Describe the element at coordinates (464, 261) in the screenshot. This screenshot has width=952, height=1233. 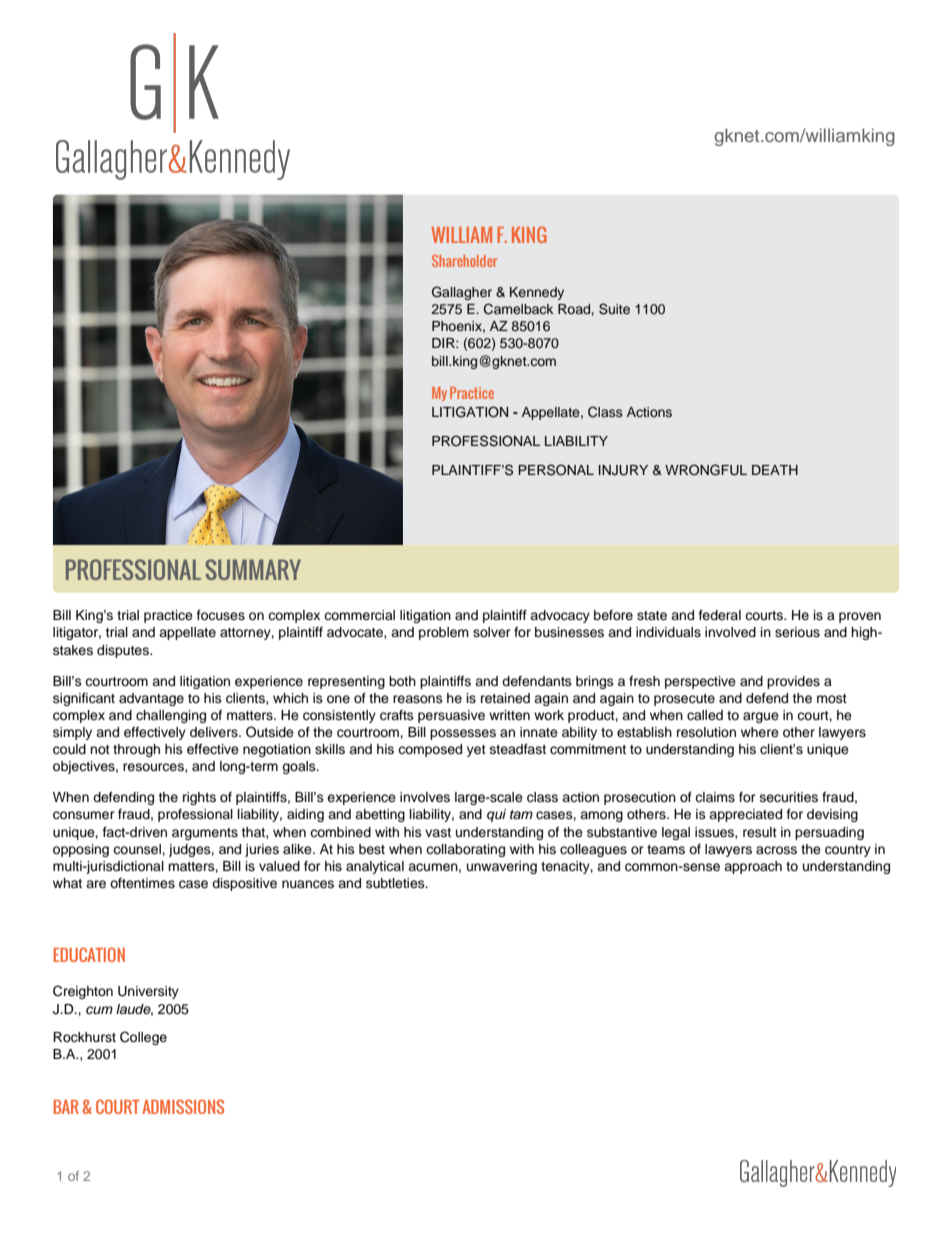
I see `Shareholder` at that location.
